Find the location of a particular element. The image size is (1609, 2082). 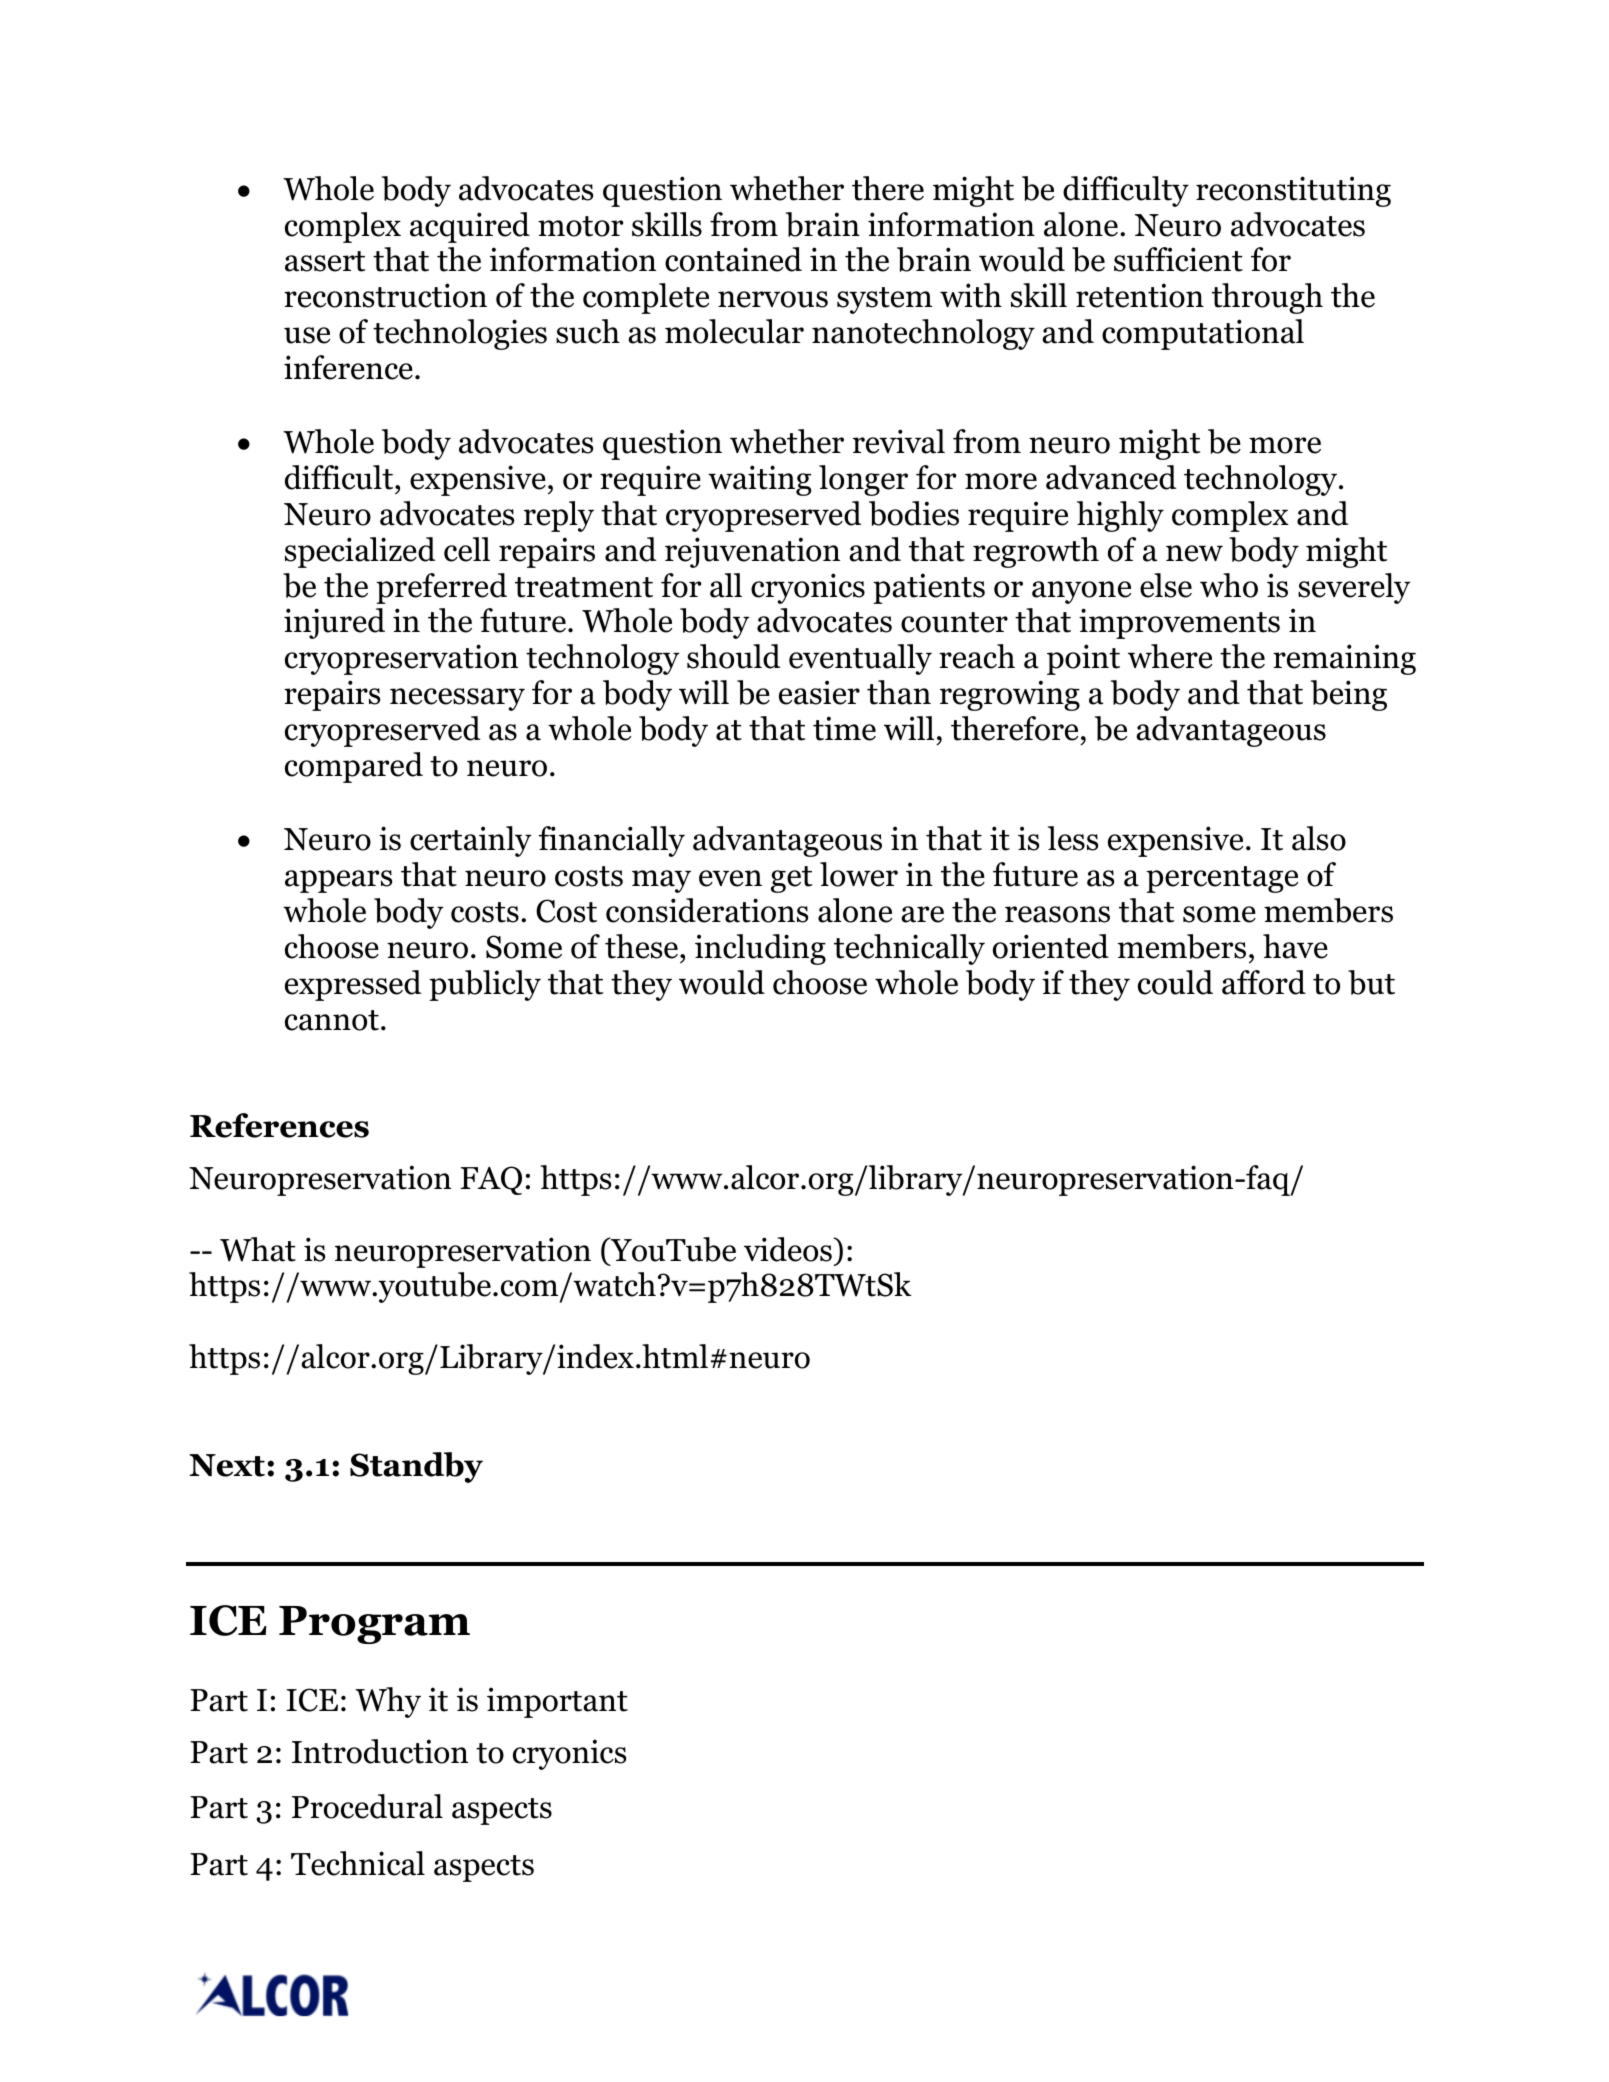

contained is located at coordinates (733, 259).
